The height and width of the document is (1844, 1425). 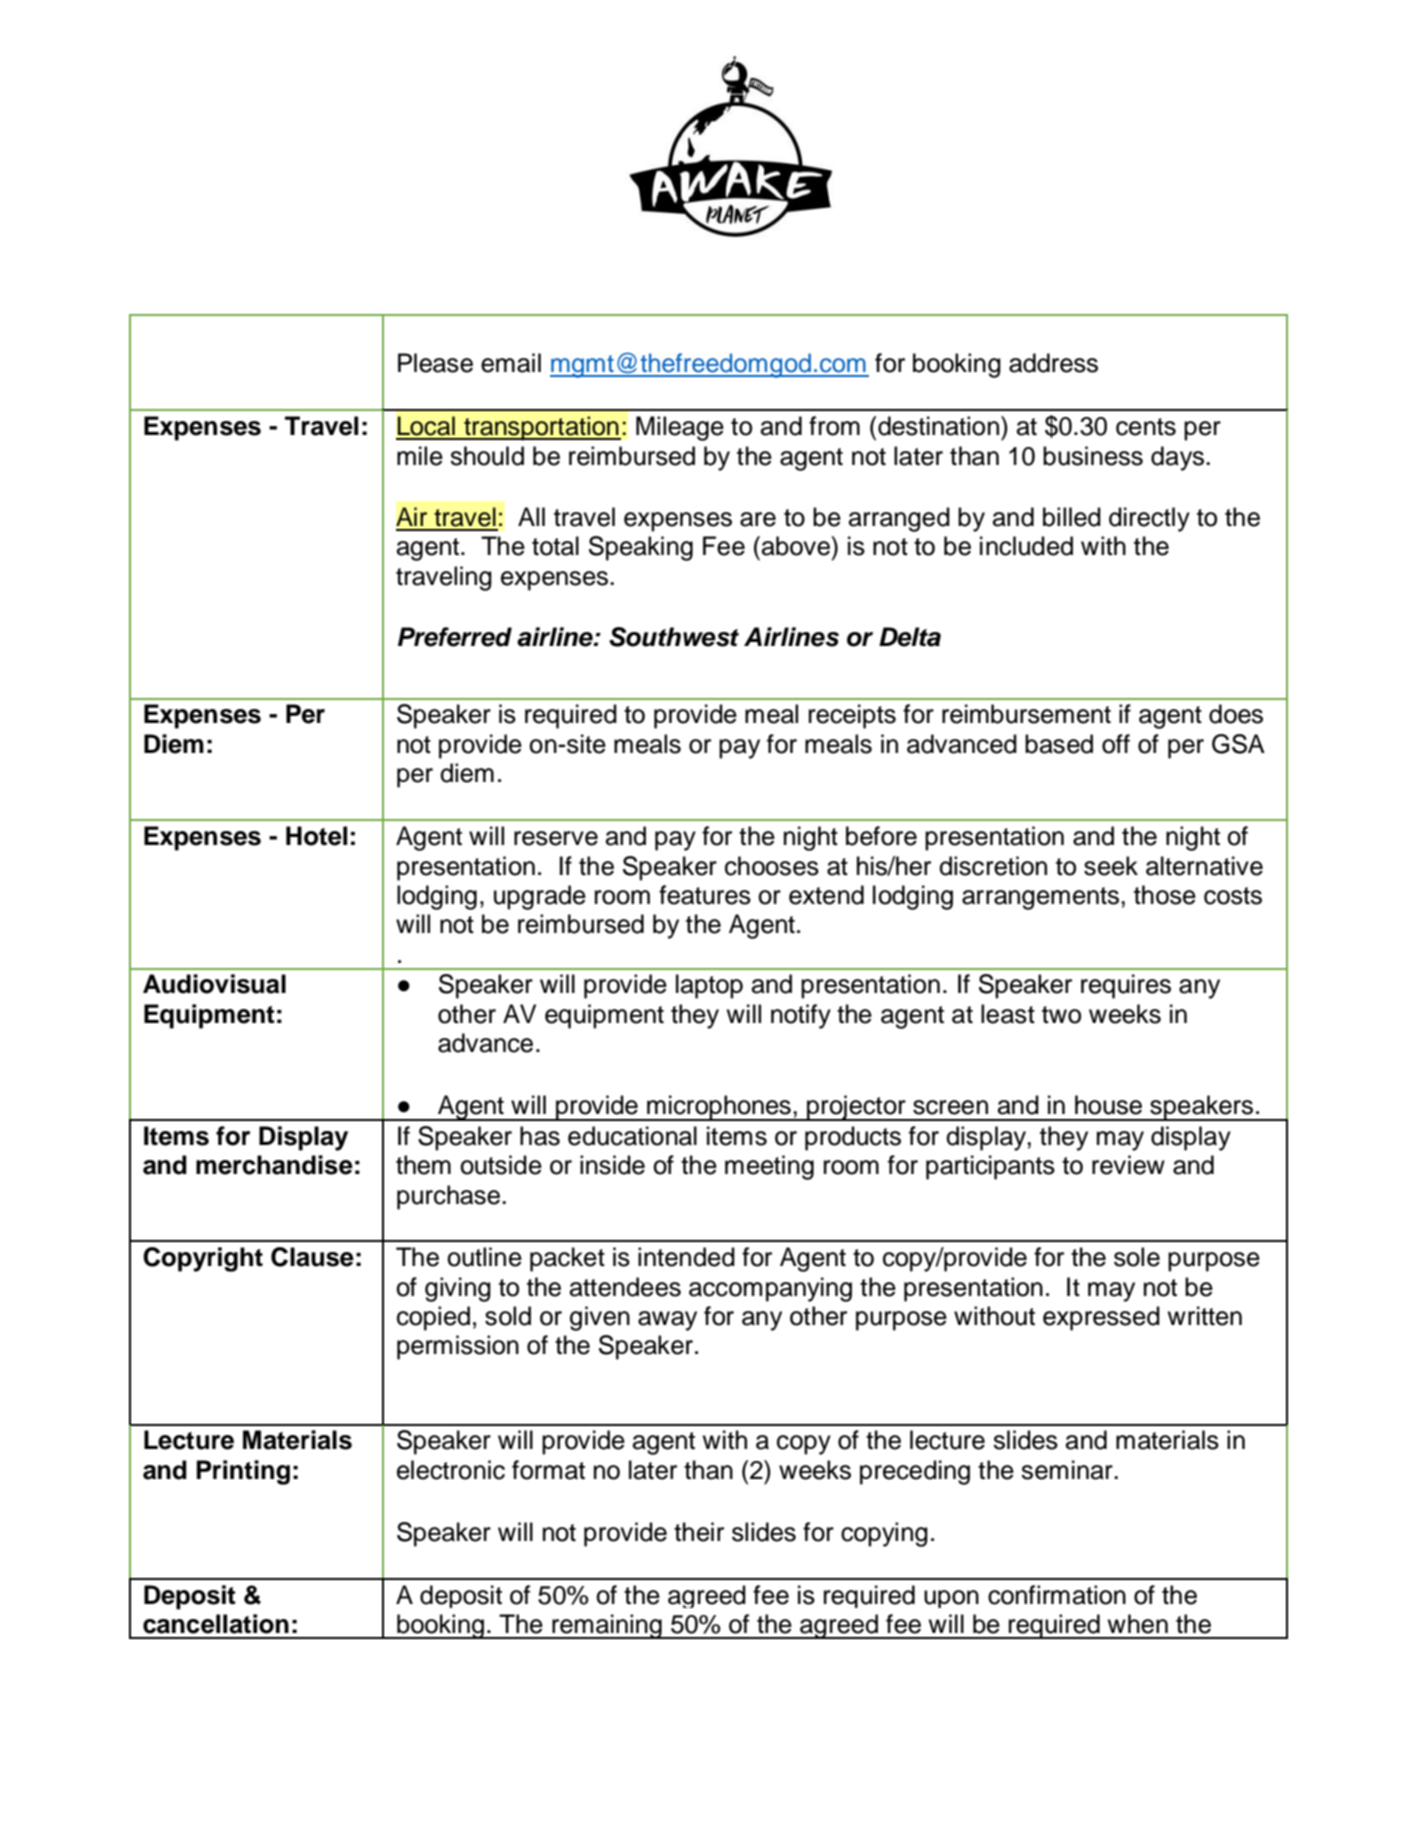 I want to click on cents, so click(x=1146, y=427).
